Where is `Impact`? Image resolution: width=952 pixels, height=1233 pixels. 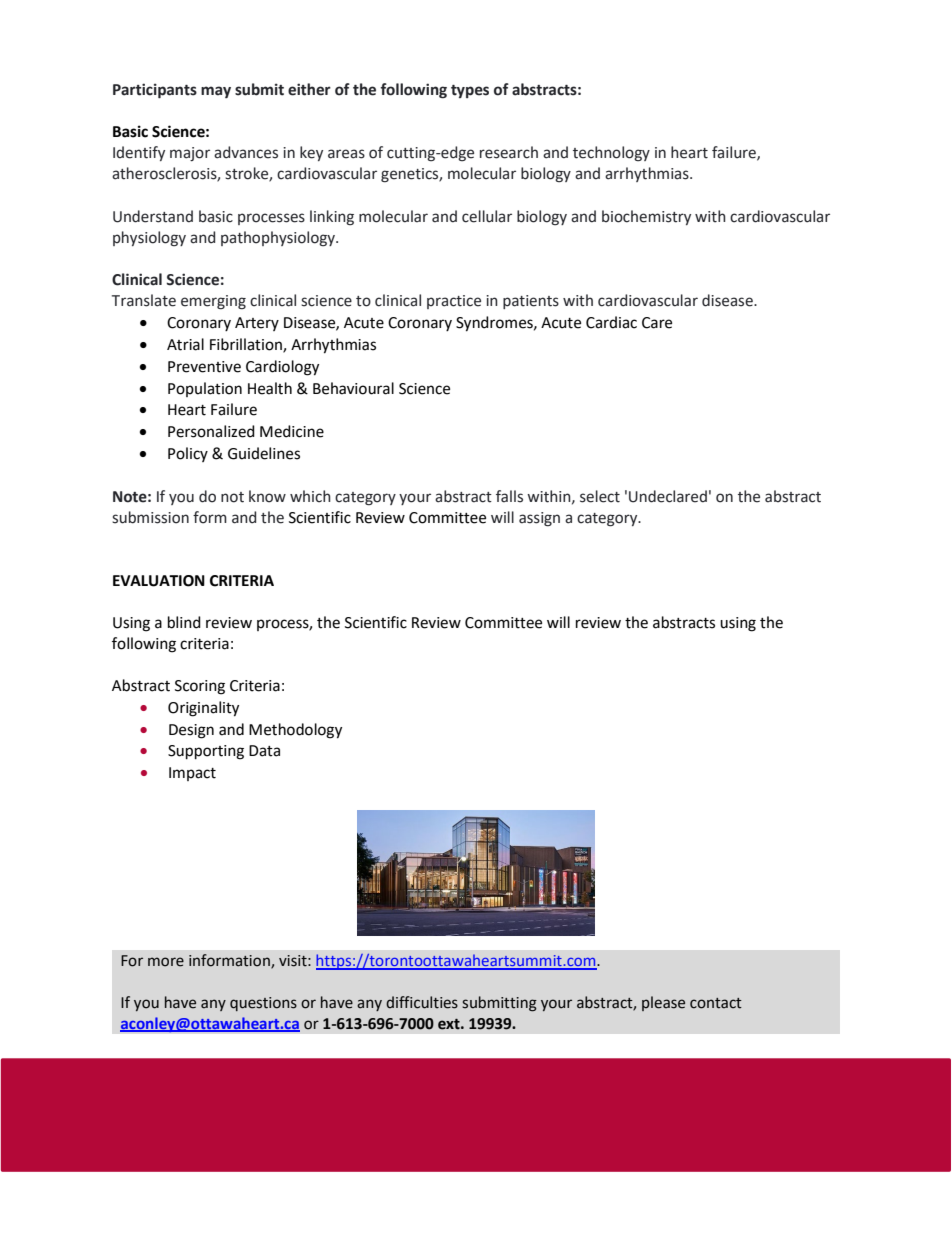
Impact is located at coordinates (192, 774).
